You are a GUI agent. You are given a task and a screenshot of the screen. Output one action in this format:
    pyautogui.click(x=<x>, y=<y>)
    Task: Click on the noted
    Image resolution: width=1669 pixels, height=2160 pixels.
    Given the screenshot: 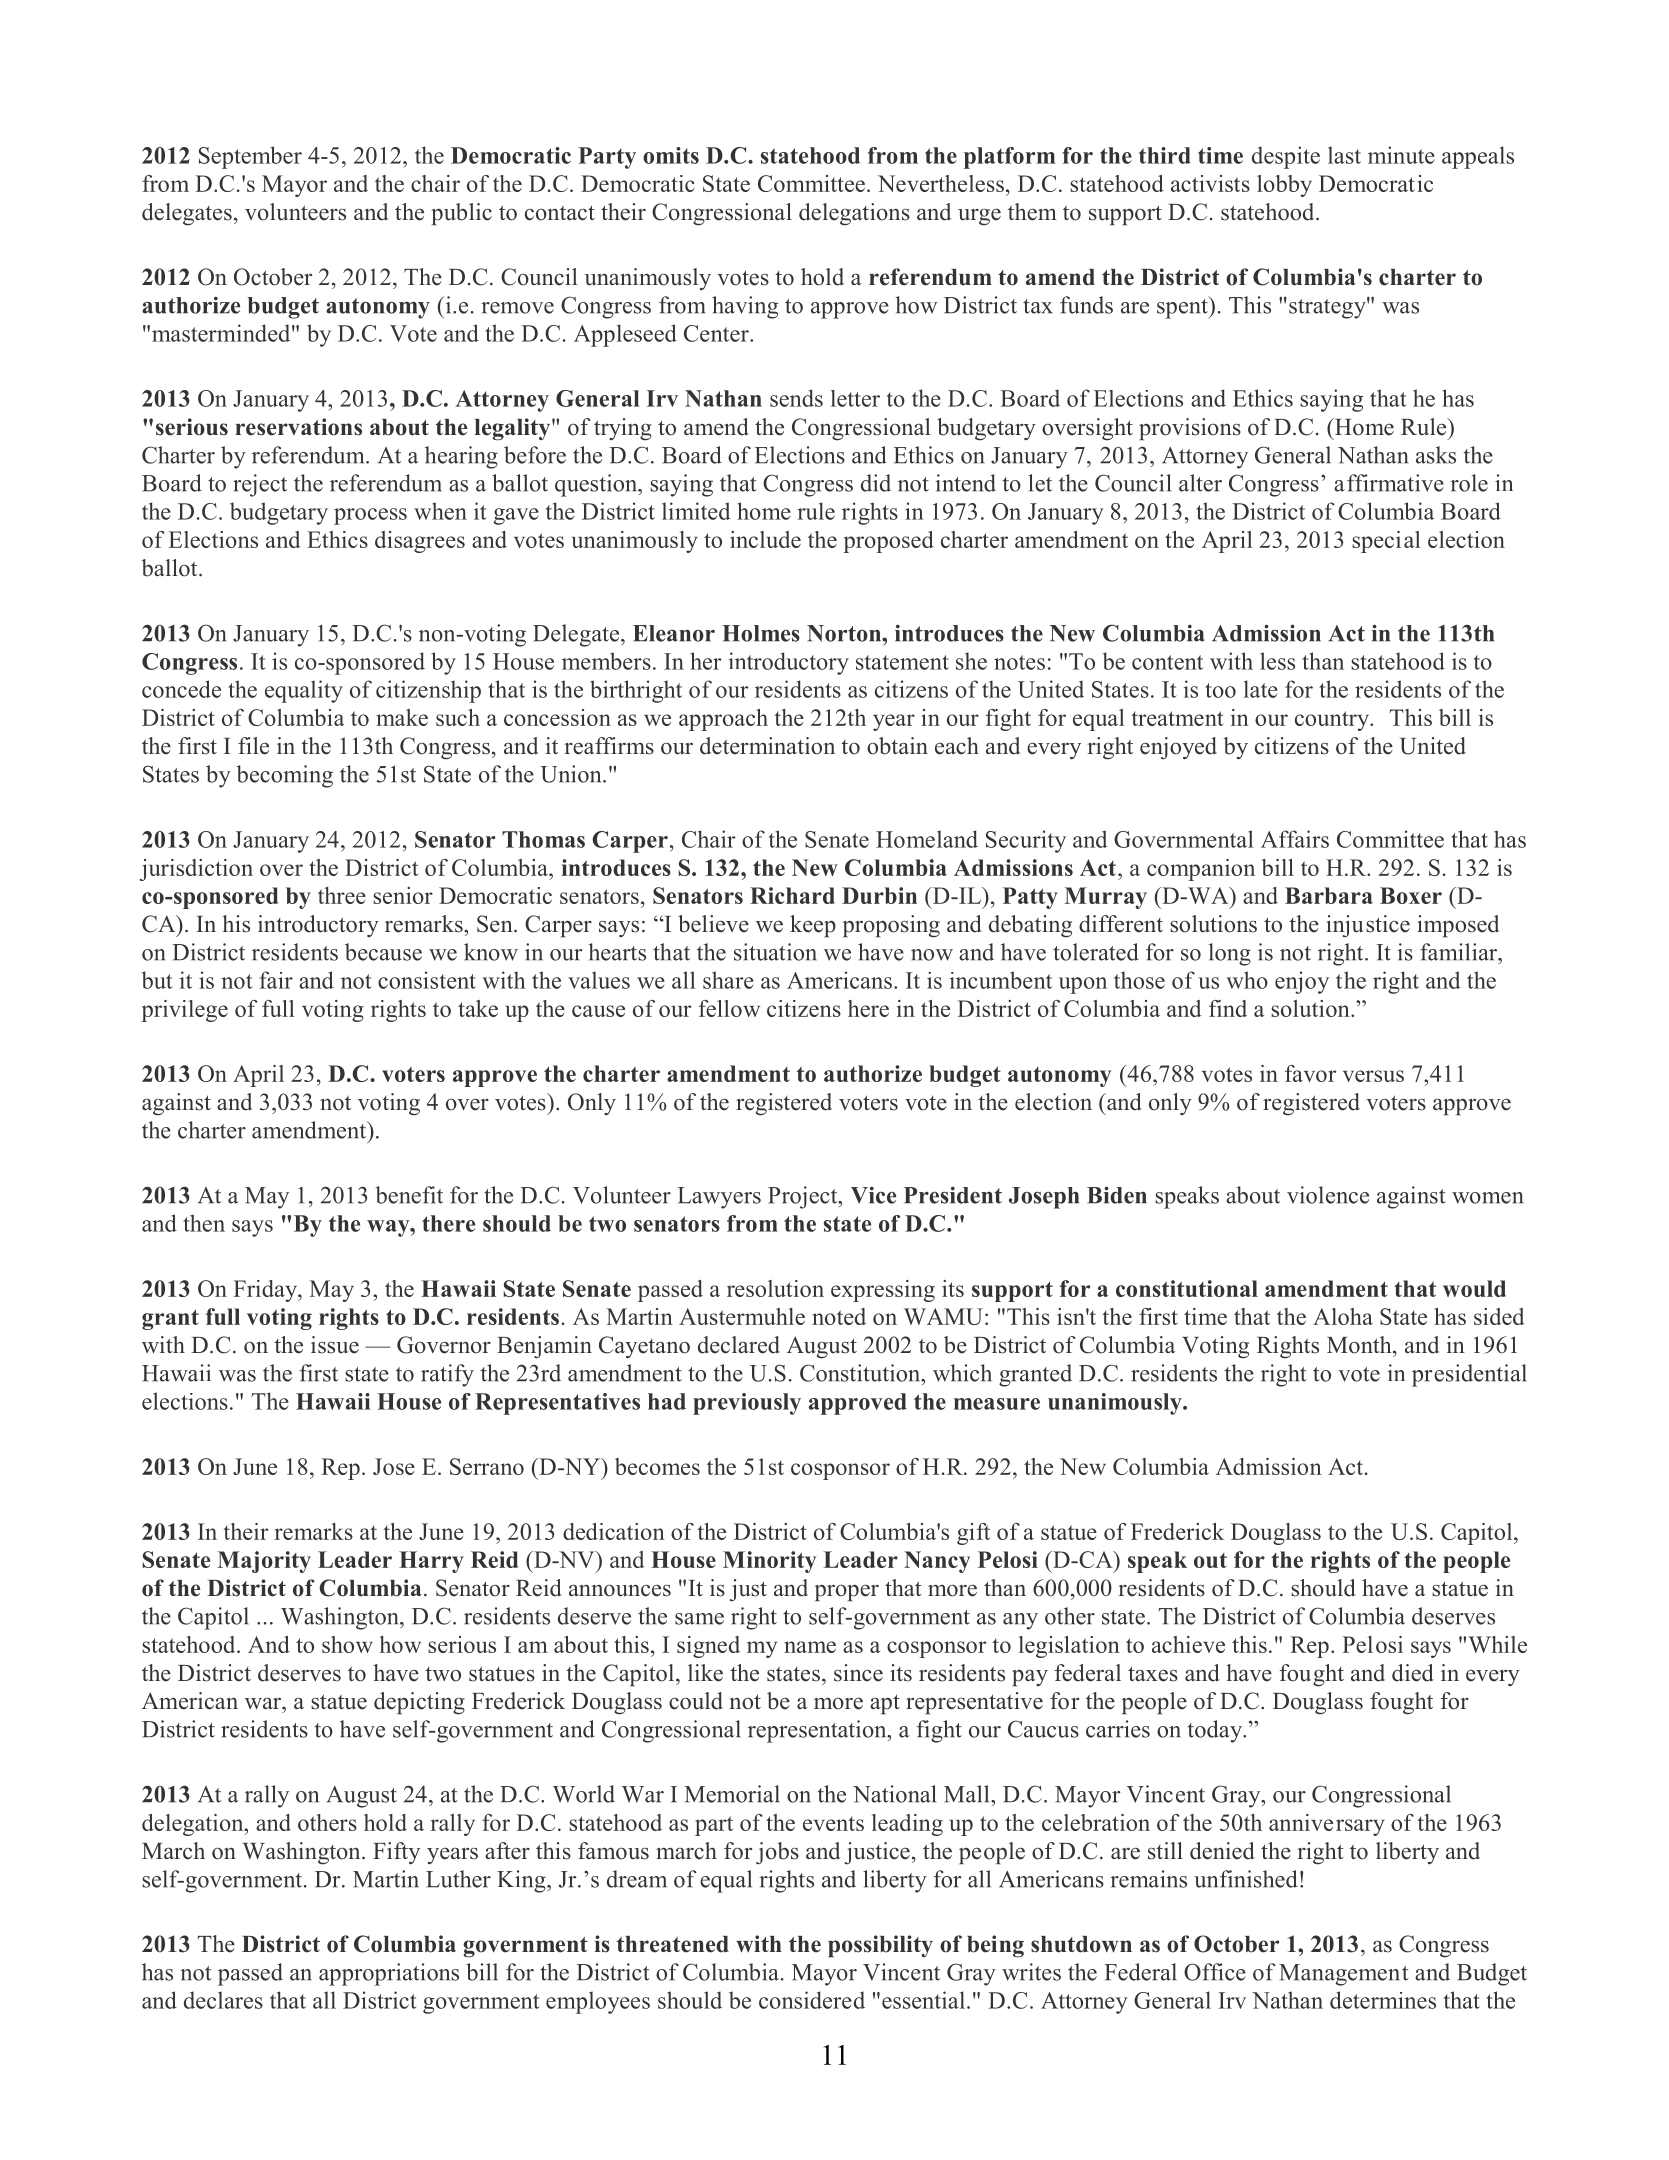 What is the action you would take?
    pyautogui.click(x=839, y=1316)
